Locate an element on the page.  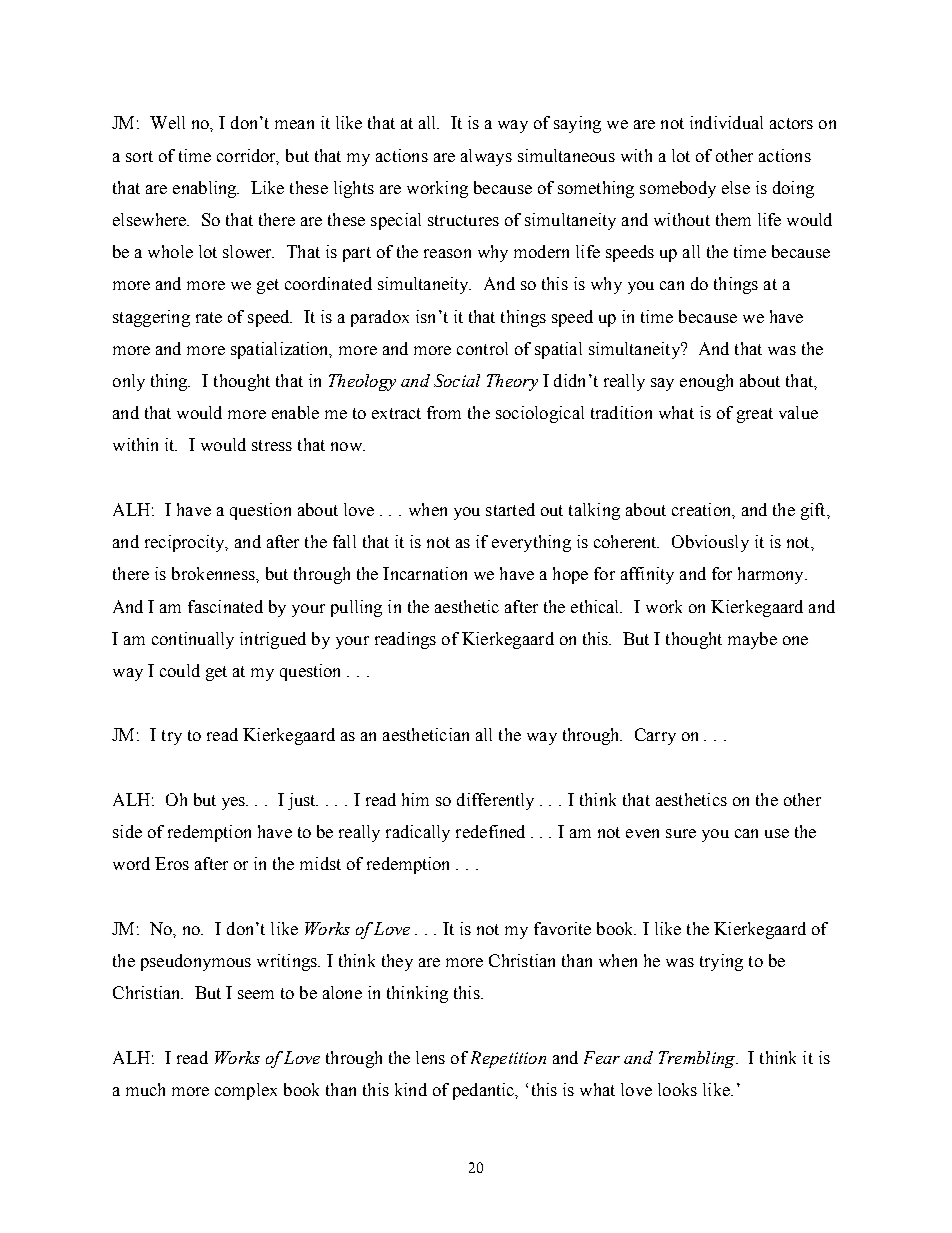
corridor is located at coordinates (248, 156).
